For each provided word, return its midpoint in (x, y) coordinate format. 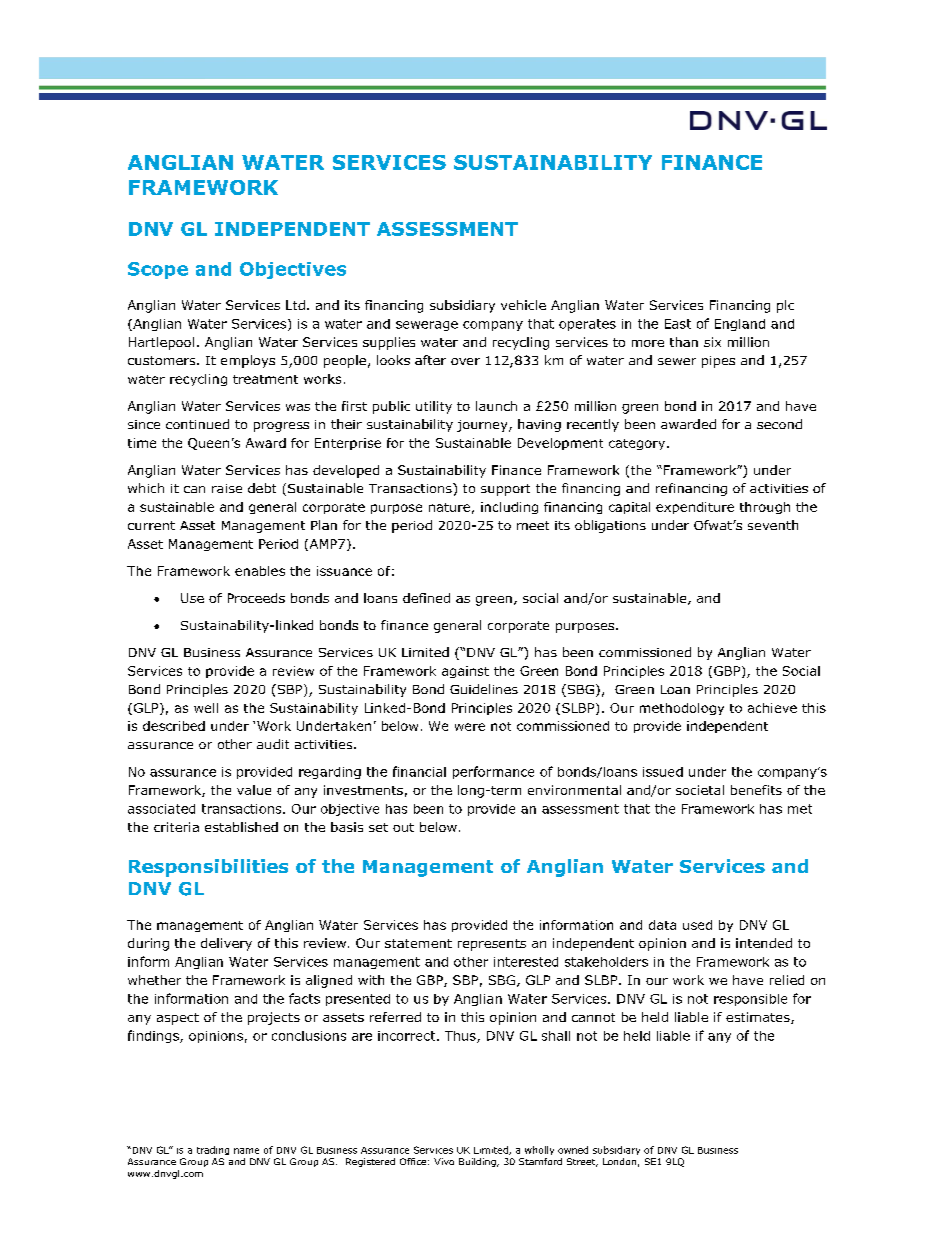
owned (573, 1150)
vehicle (523, 305)
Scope (158, 270)
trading (213, 1150)
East (678, 324)
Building (478, 1162)
